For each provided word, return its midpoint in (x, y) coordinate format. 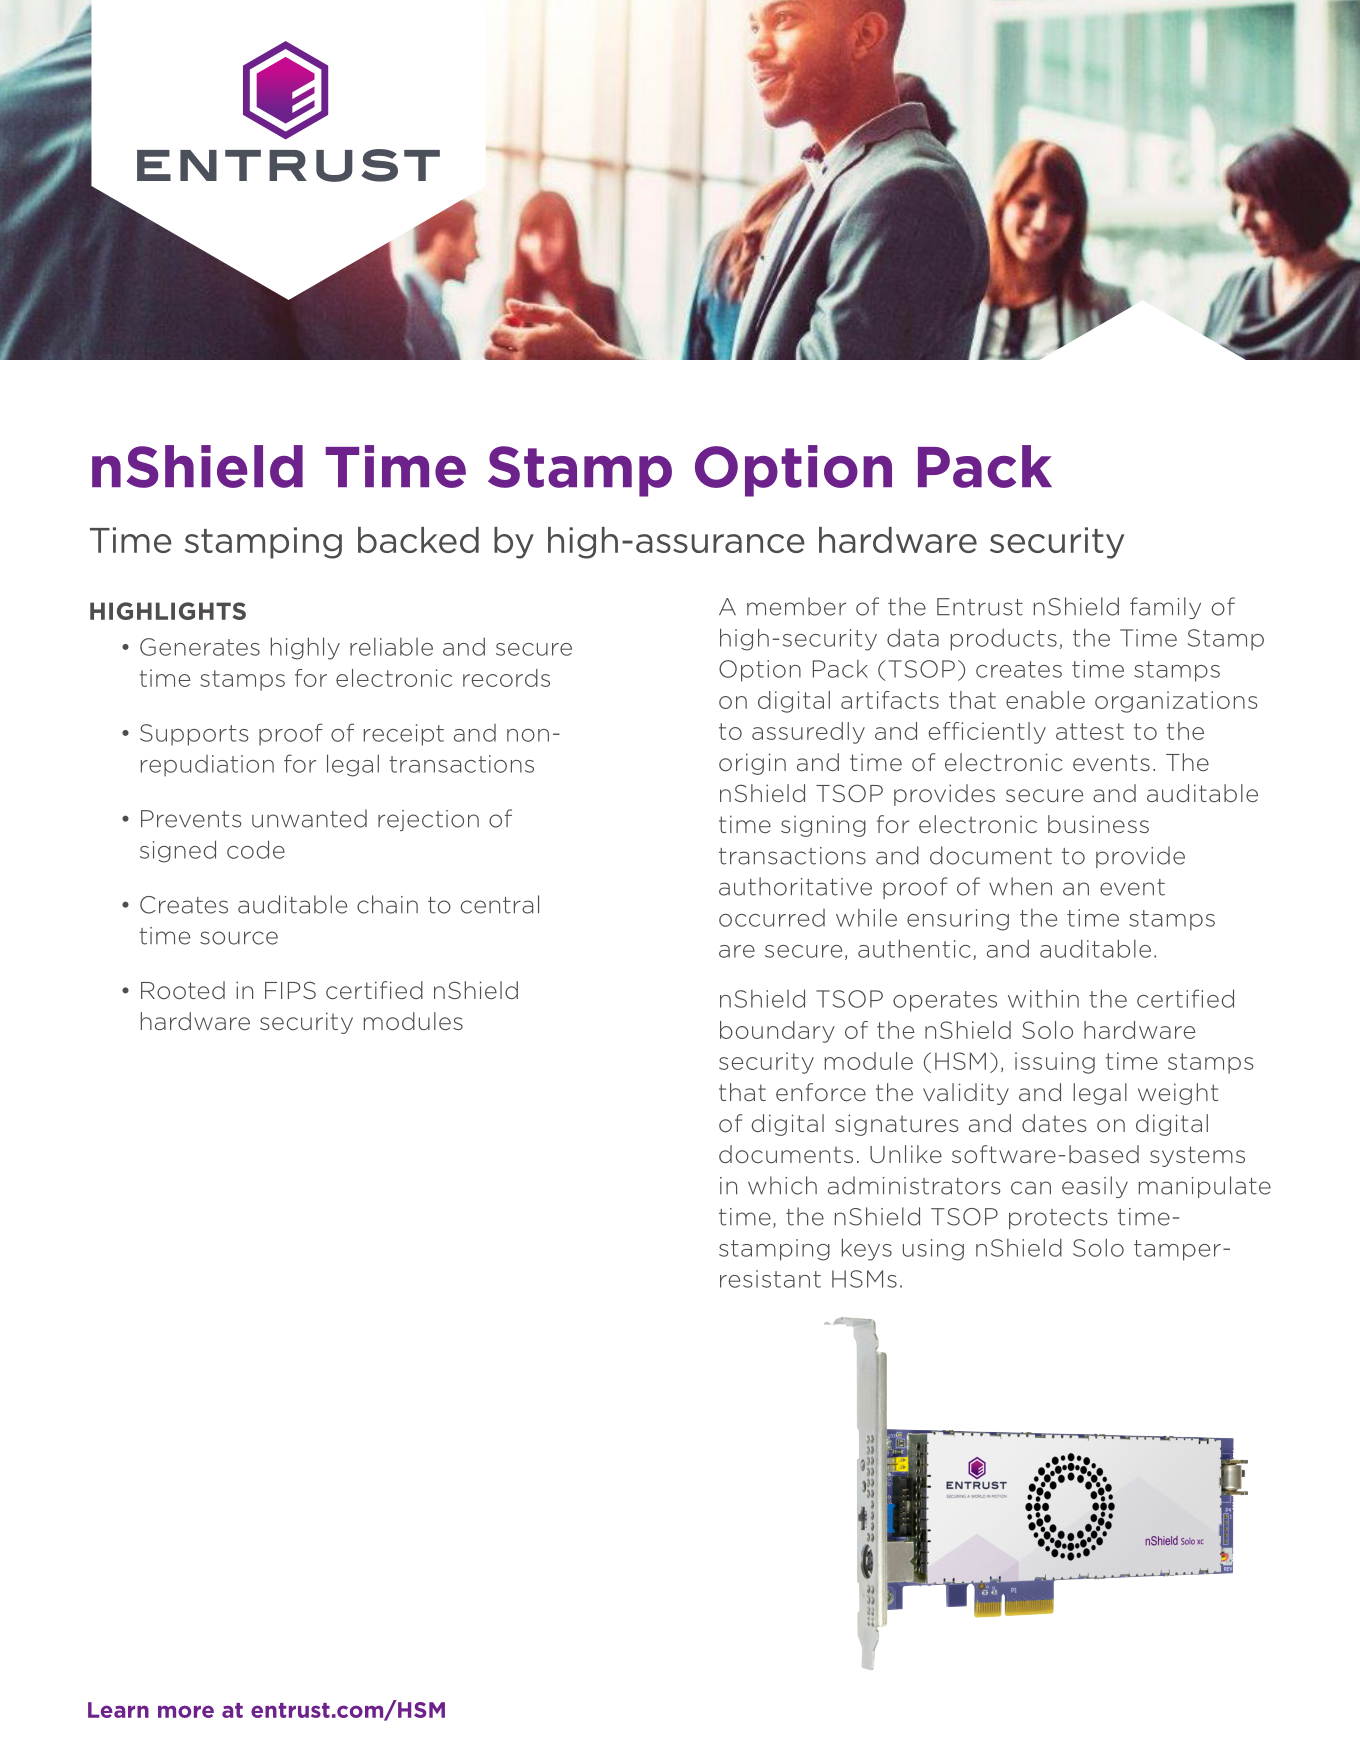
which (782, 1185)
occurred (772, 918)
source (239, 938)
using (933, 1250)
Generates (200, 647)
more (186, 1711)
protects (1058, 1219)
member (796, 606)
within (1043, 999)
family (1165, 608)
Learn (118, 1710)
